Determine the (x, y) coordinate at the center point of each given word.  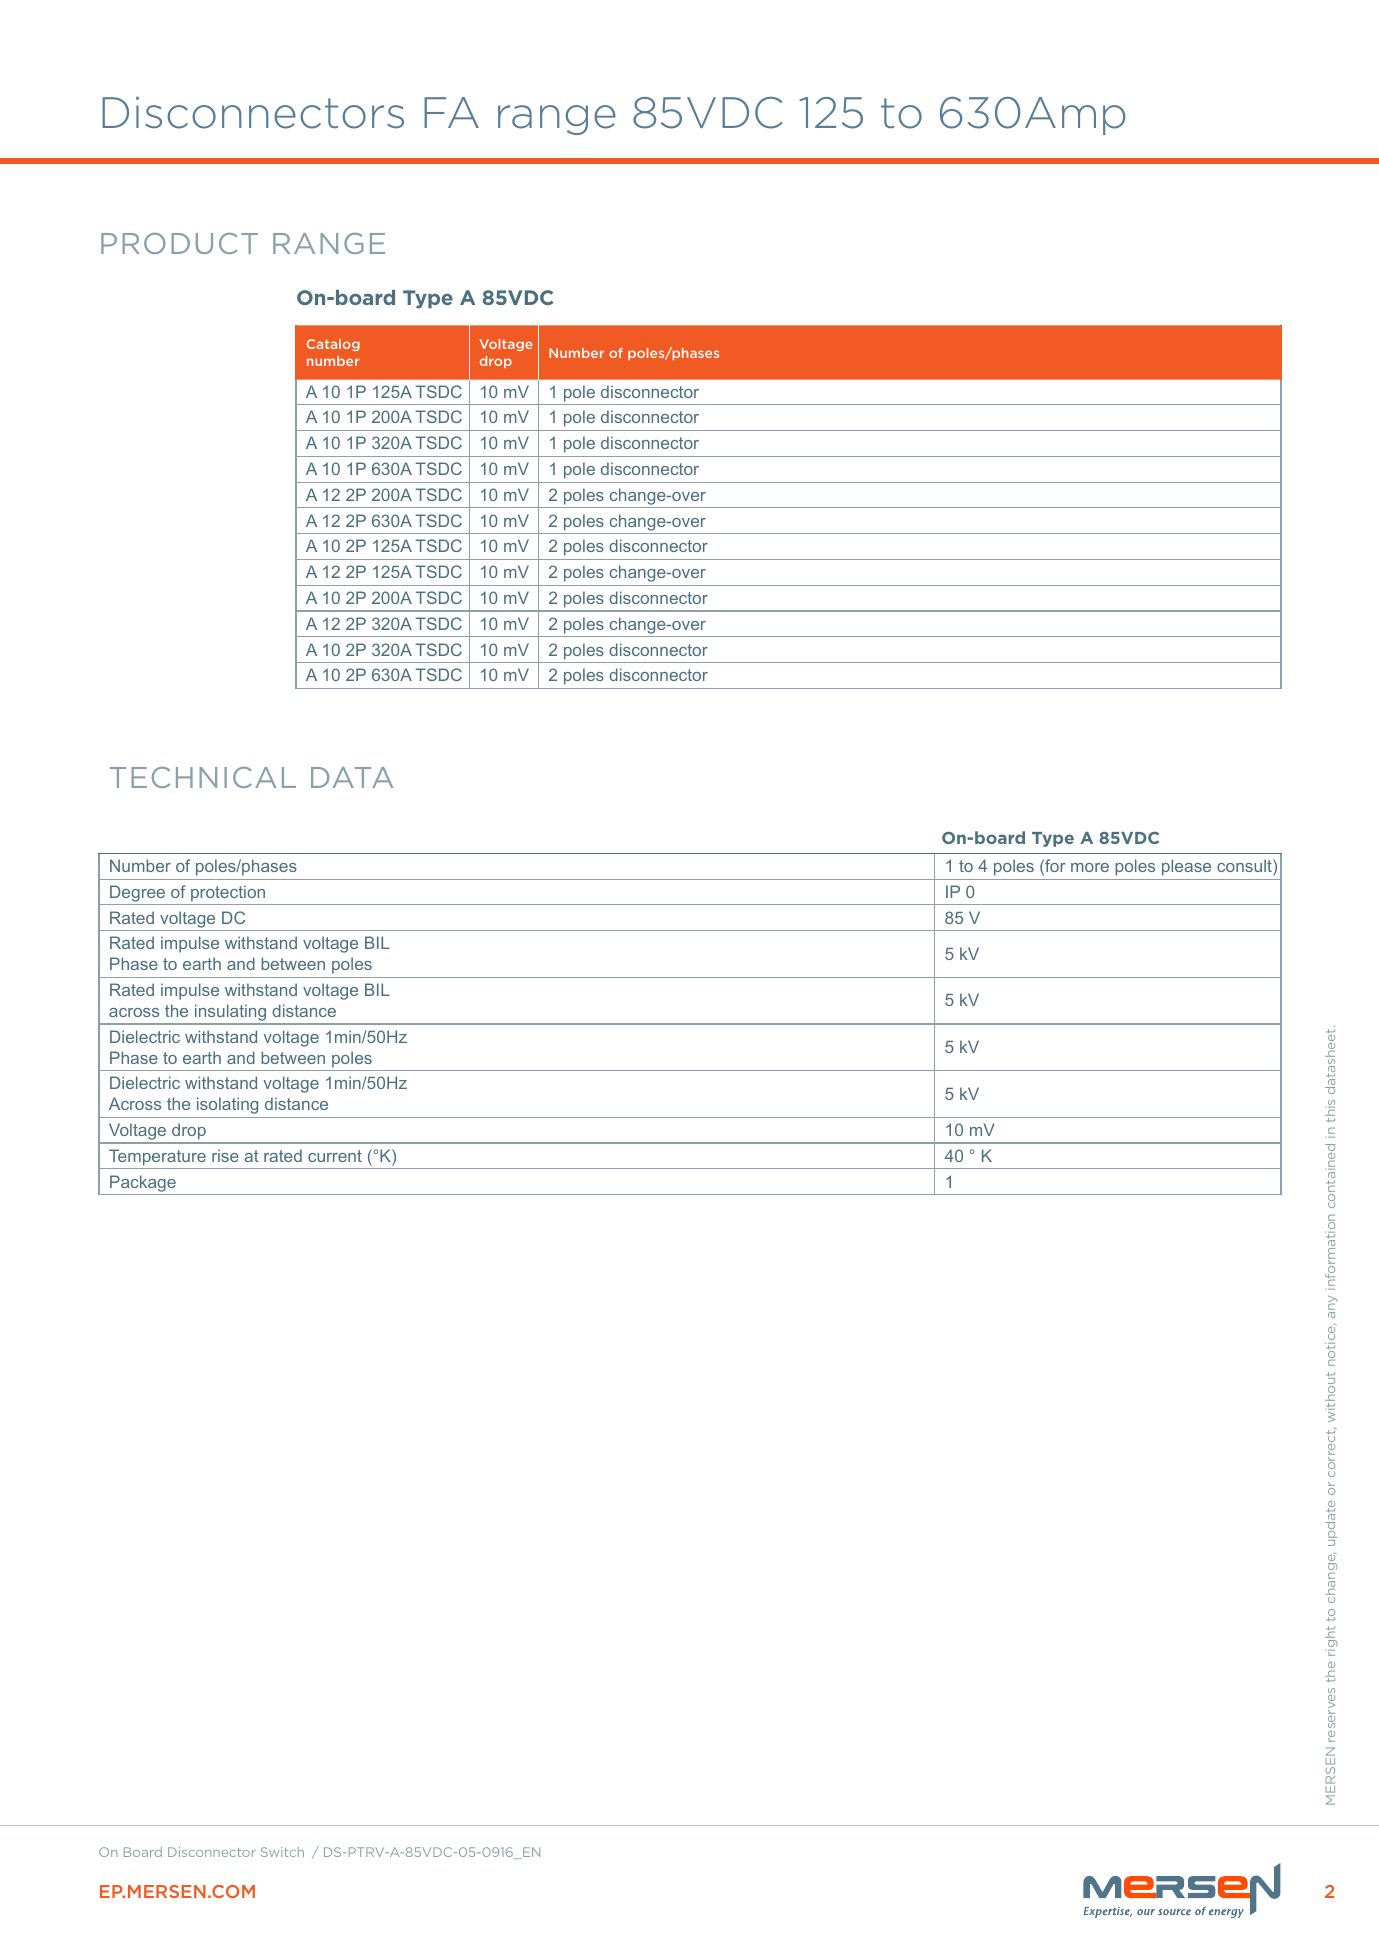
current (335, 1156)
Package (143, 1183)
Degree (137, 893)
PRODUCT (179, 243)
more (1090, 867)
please (1186, 867)
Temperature (157, 1157)
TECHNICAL (203, 777)
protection (228, 893)
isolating (227, 1105)
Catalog (333, 345)
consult (1245, 867)
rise (225, 1155)
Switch (282, 1852)
